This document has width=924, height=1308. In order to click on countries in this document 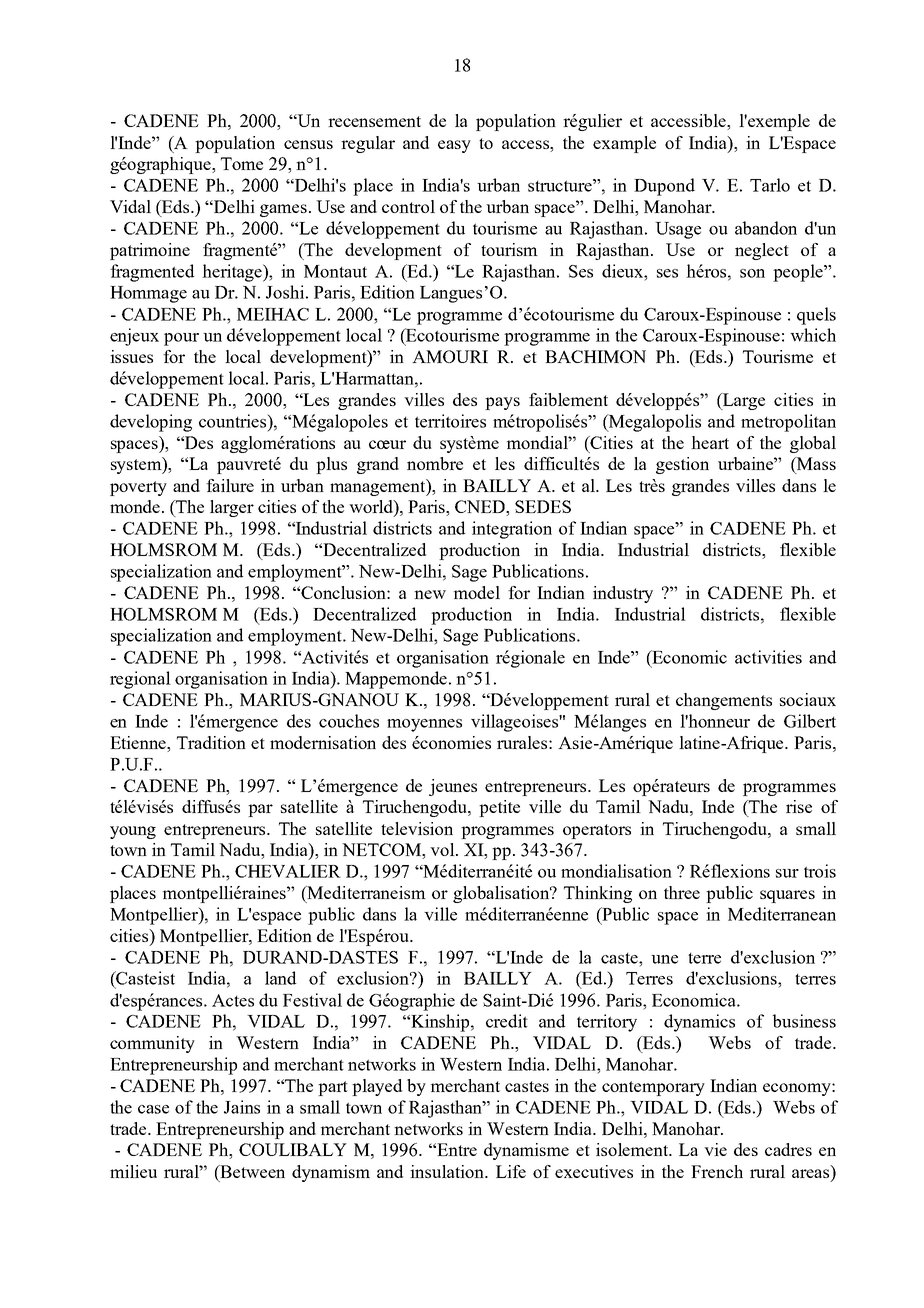, I will do `click(234, 421)`.
